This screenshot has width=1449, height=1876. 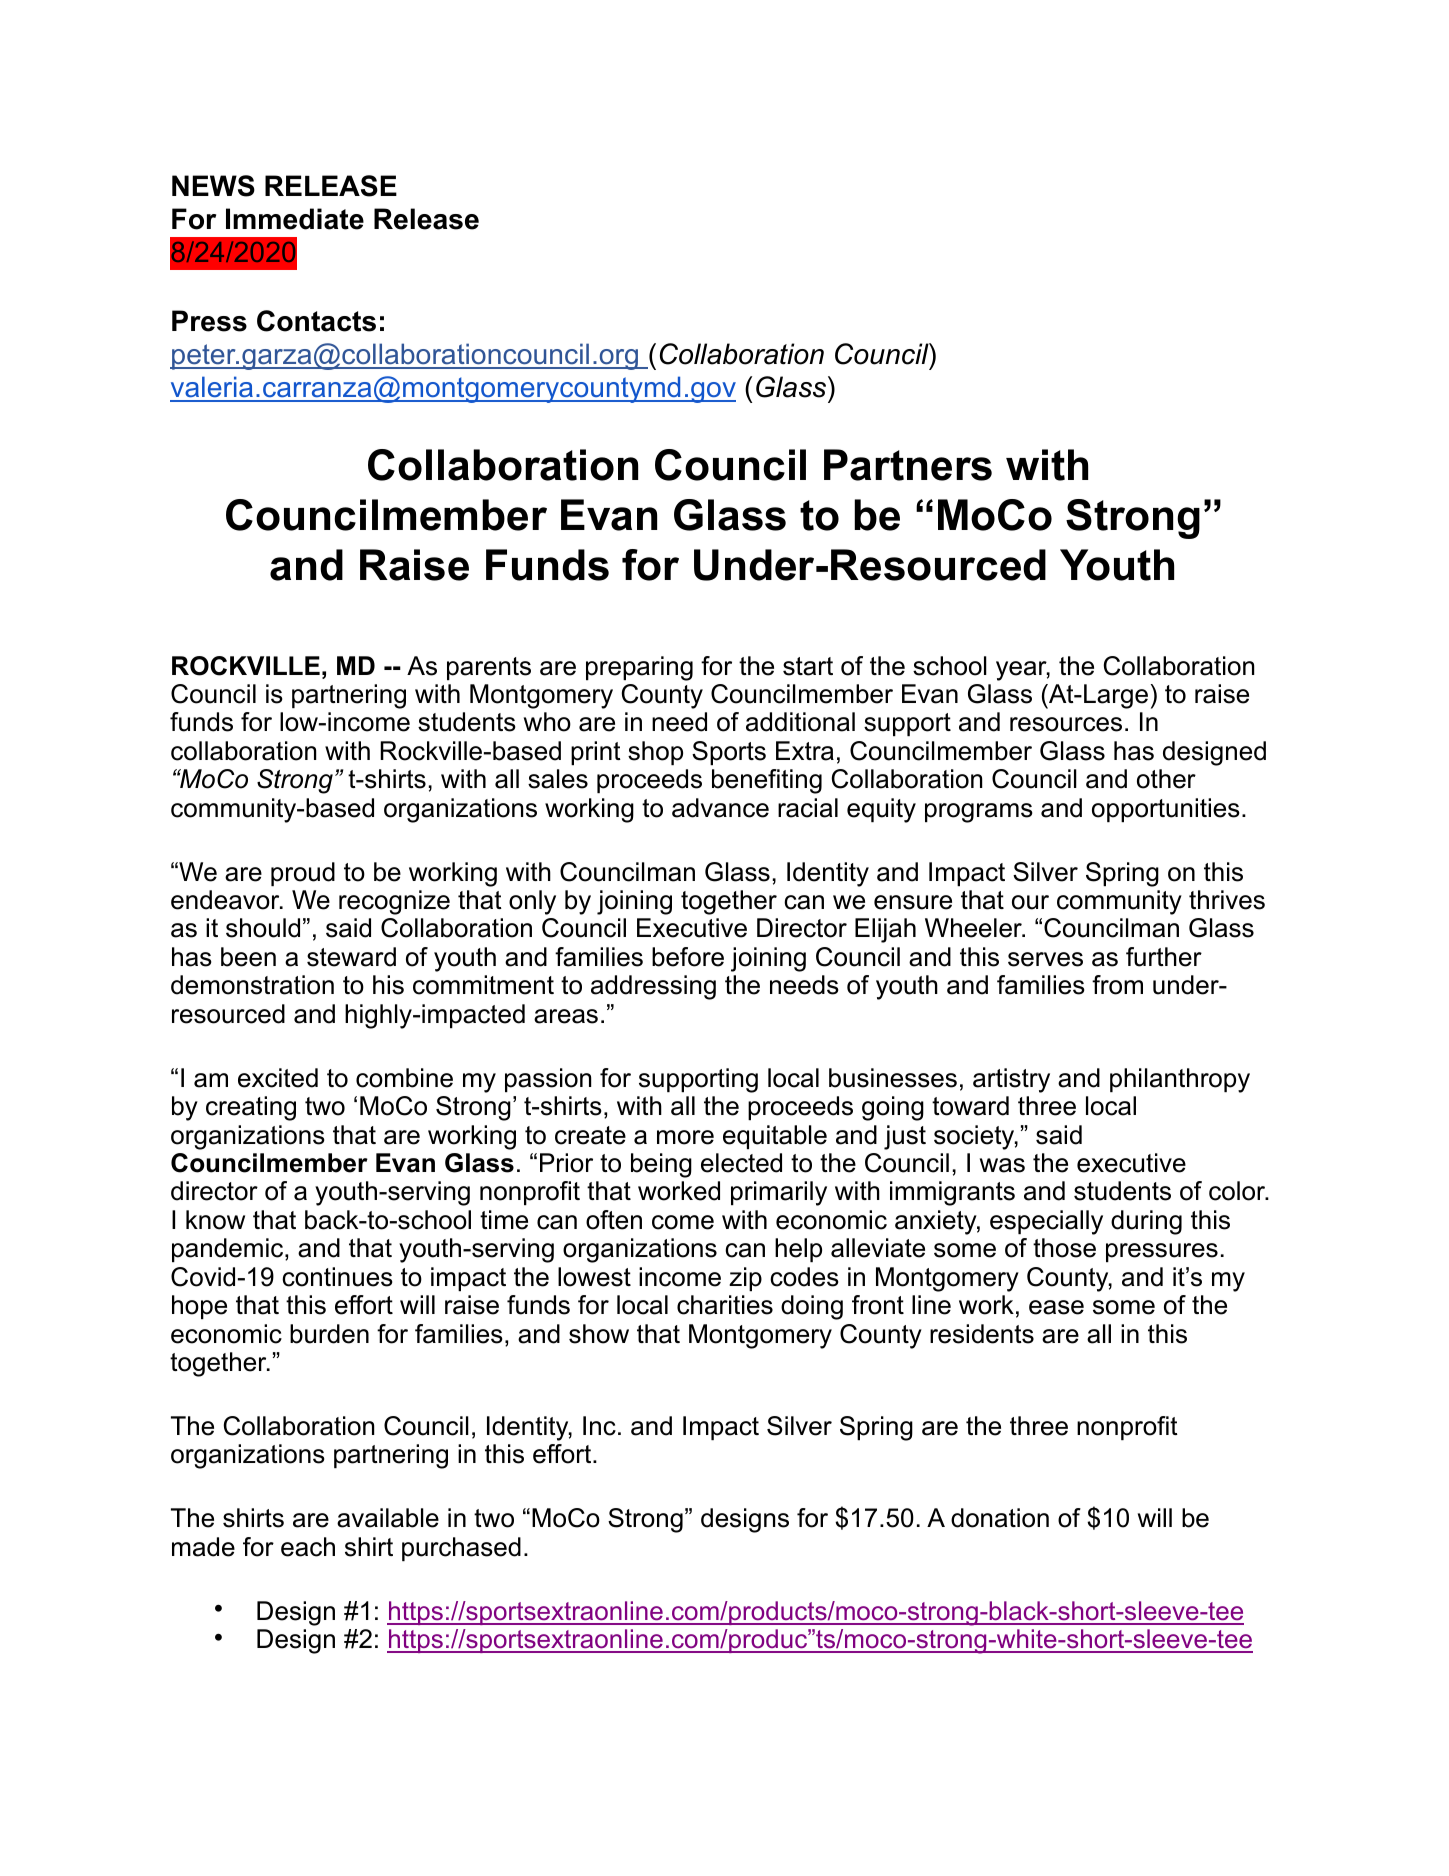 What do you see at coordinates (1146, 1222) in the screenshot?
I see `during` at bounding box center [1146, 1222].
